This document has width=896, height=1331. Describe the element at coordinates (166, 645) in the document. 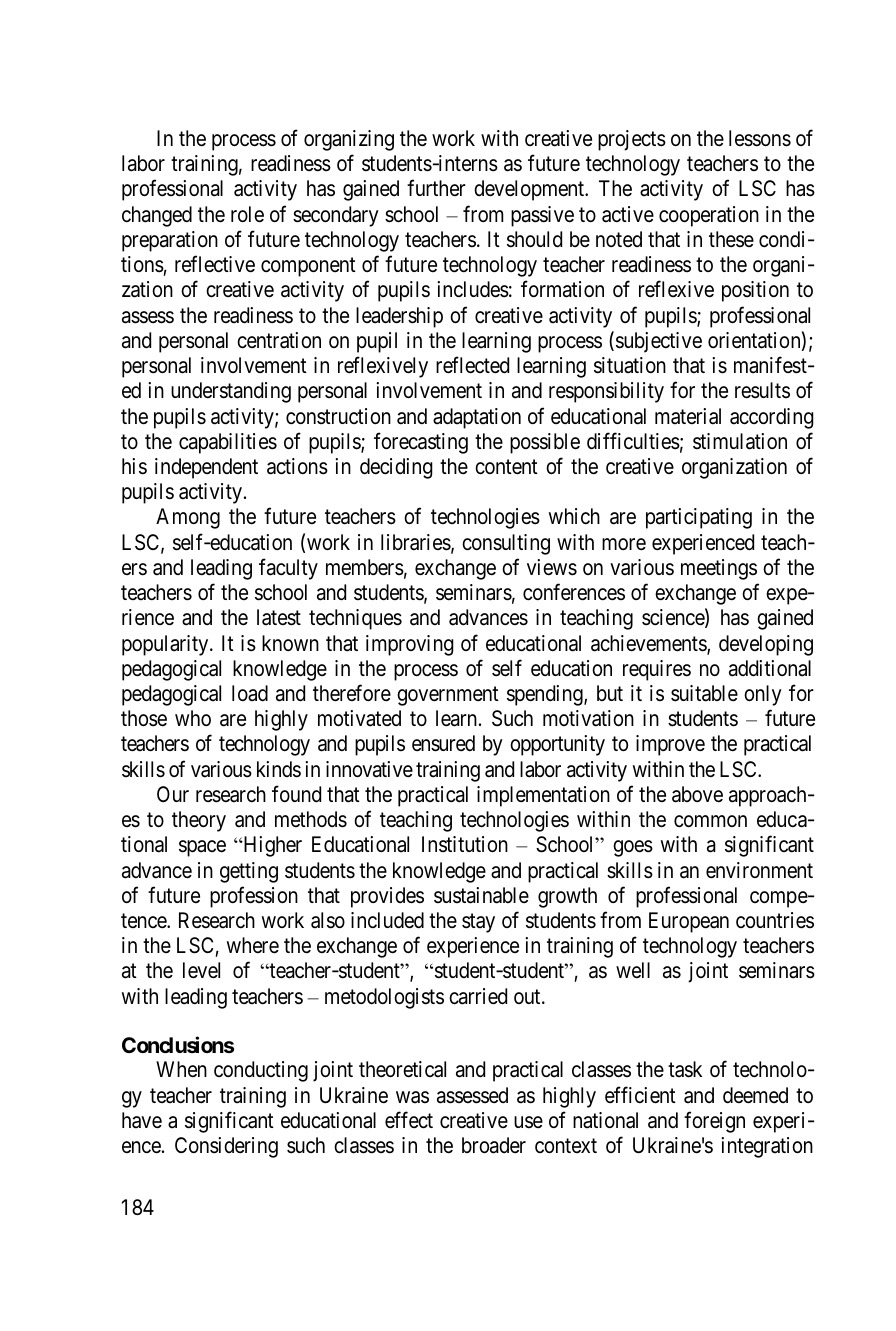

I see `popularity` at that location.
